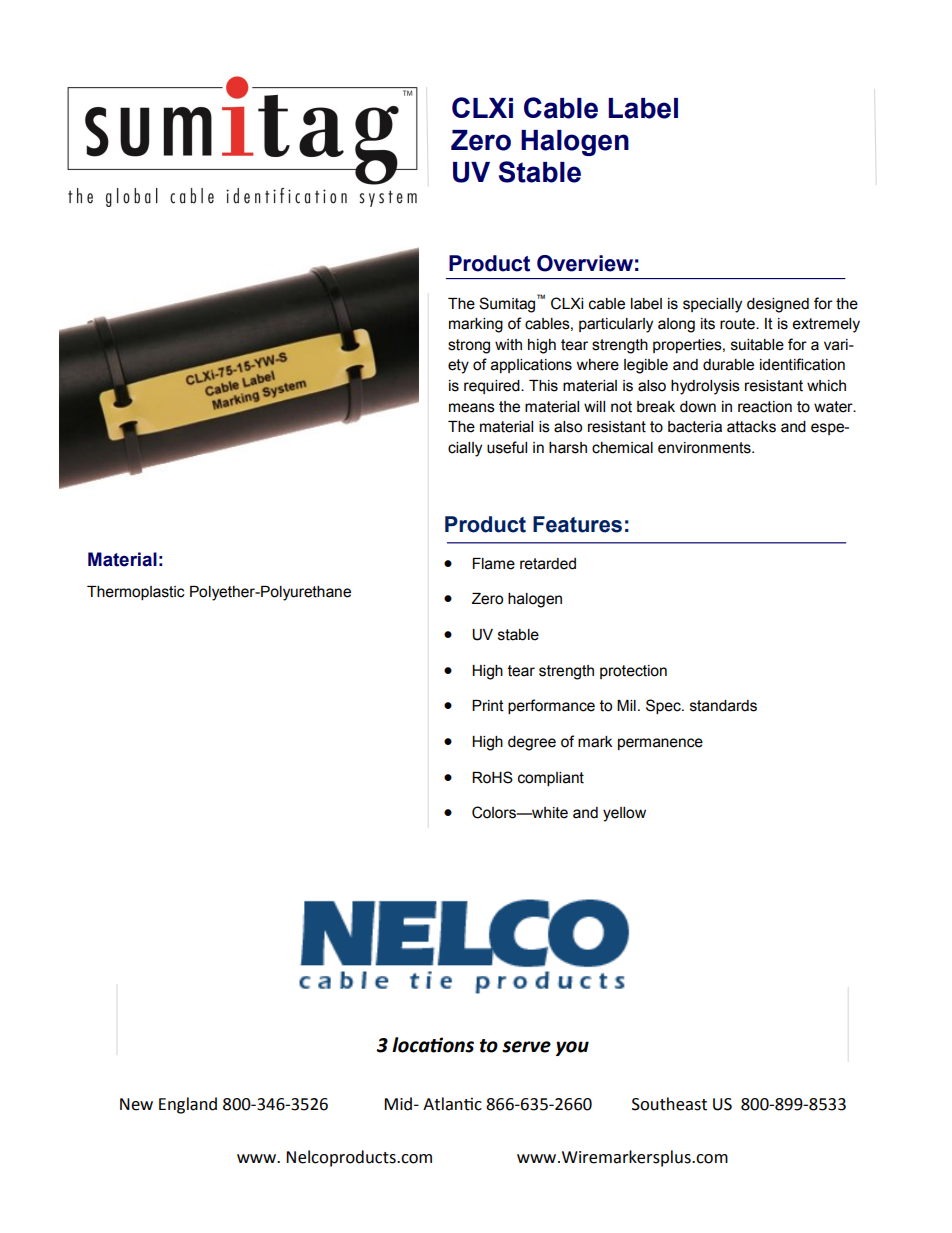  I want to click on England, so click(188, 1105).
